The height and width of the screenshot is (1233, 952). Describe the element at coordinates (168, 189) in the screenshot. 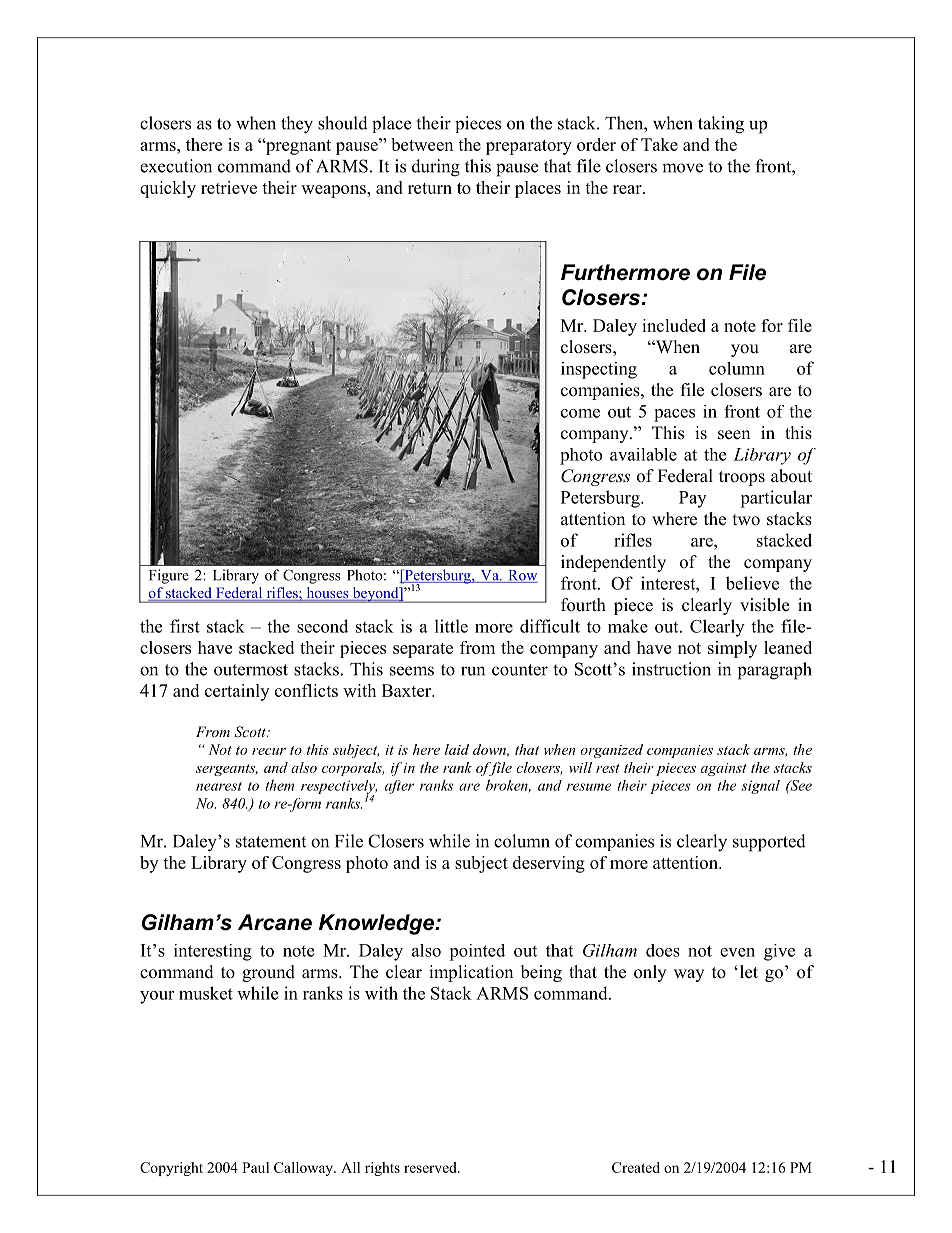

I see `quickly` at that location.
